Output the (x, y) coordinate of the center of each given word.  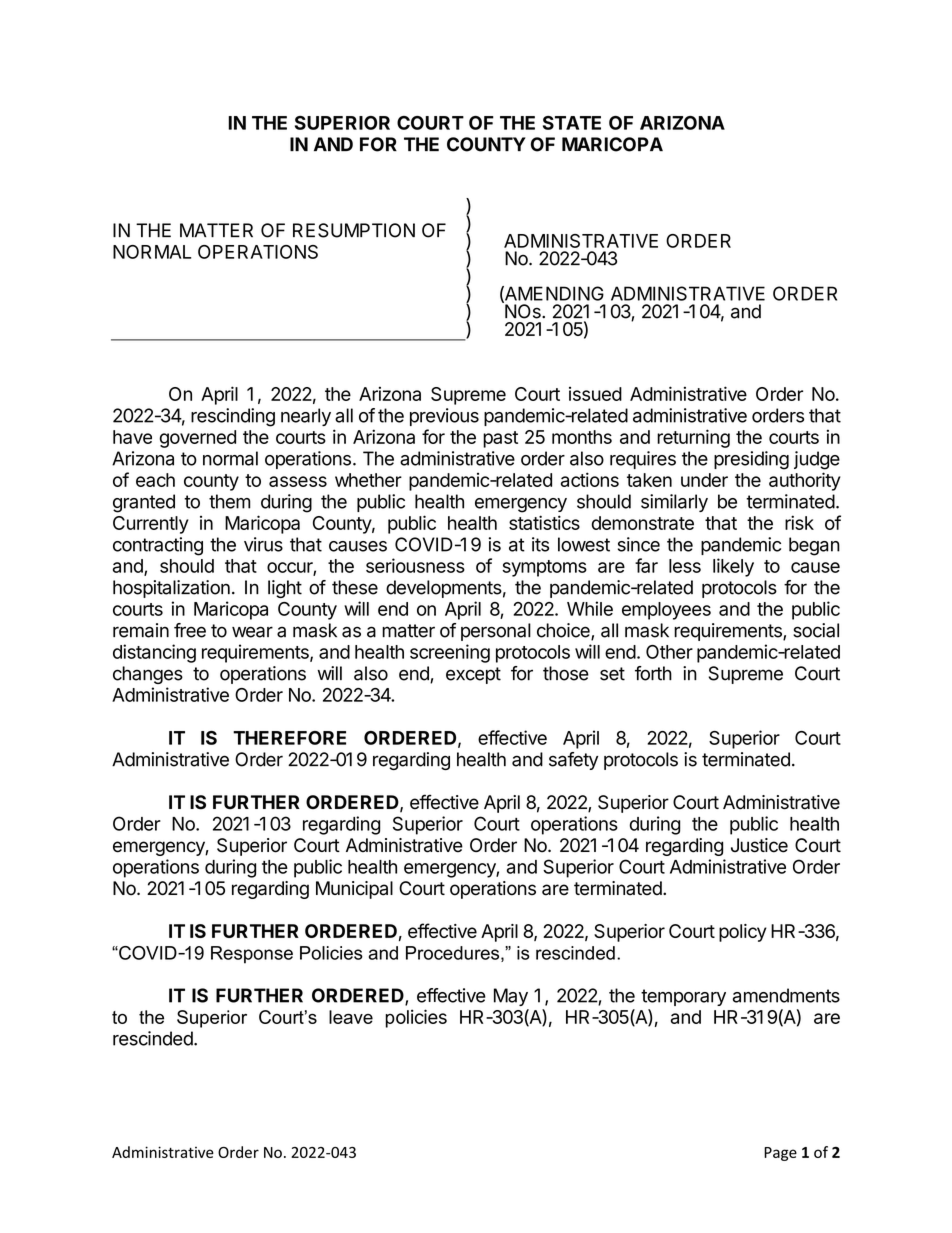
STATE (572, 123)
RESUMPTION (354, 230)
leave (351, 1017)
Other (669, 652)
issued (595, 394)
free (190, 630)
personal (496, 632)
